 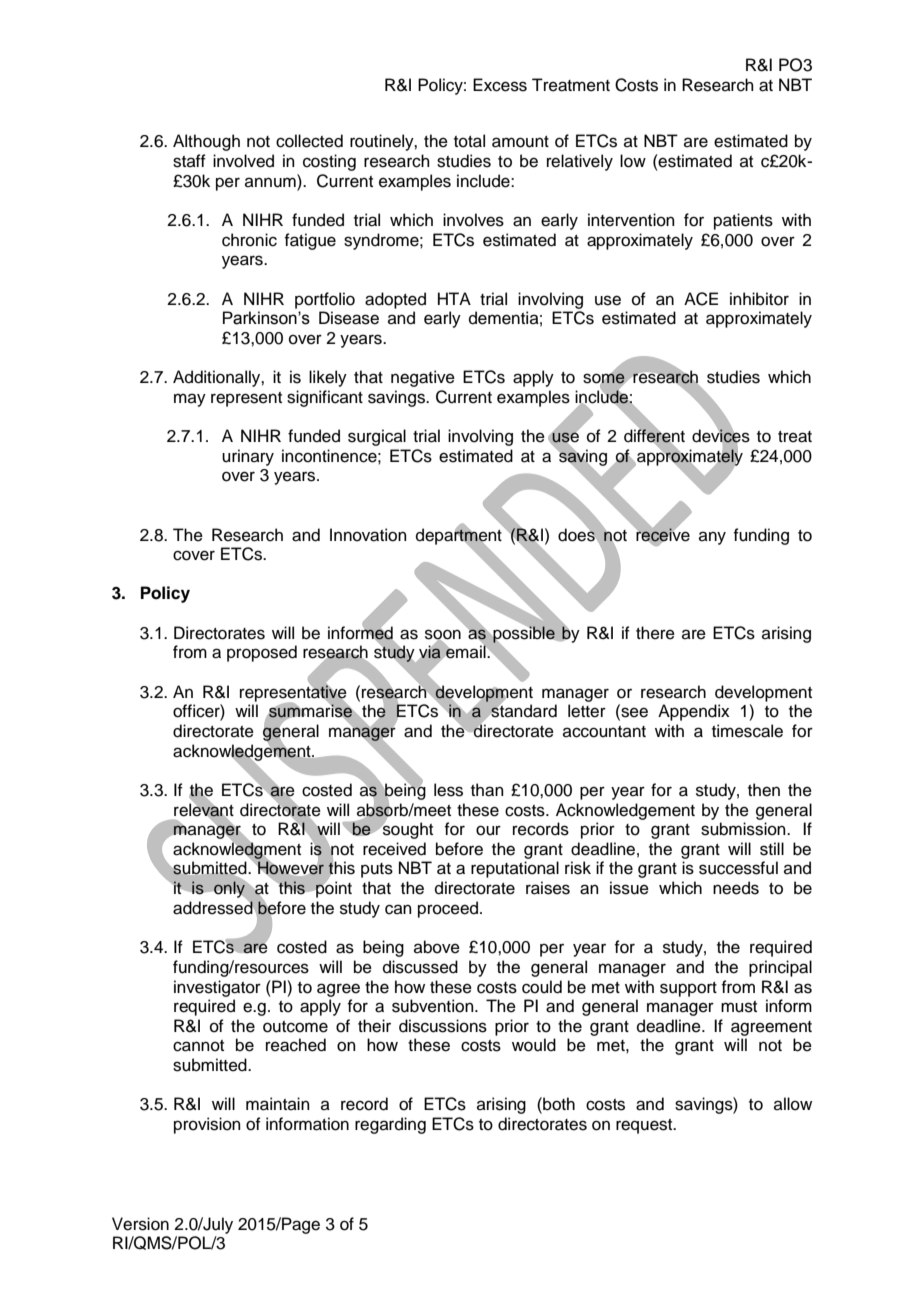 What do you see at coordinates (688, 989) in the screenshot?
I see `support` at bounding box center [688, 989].
